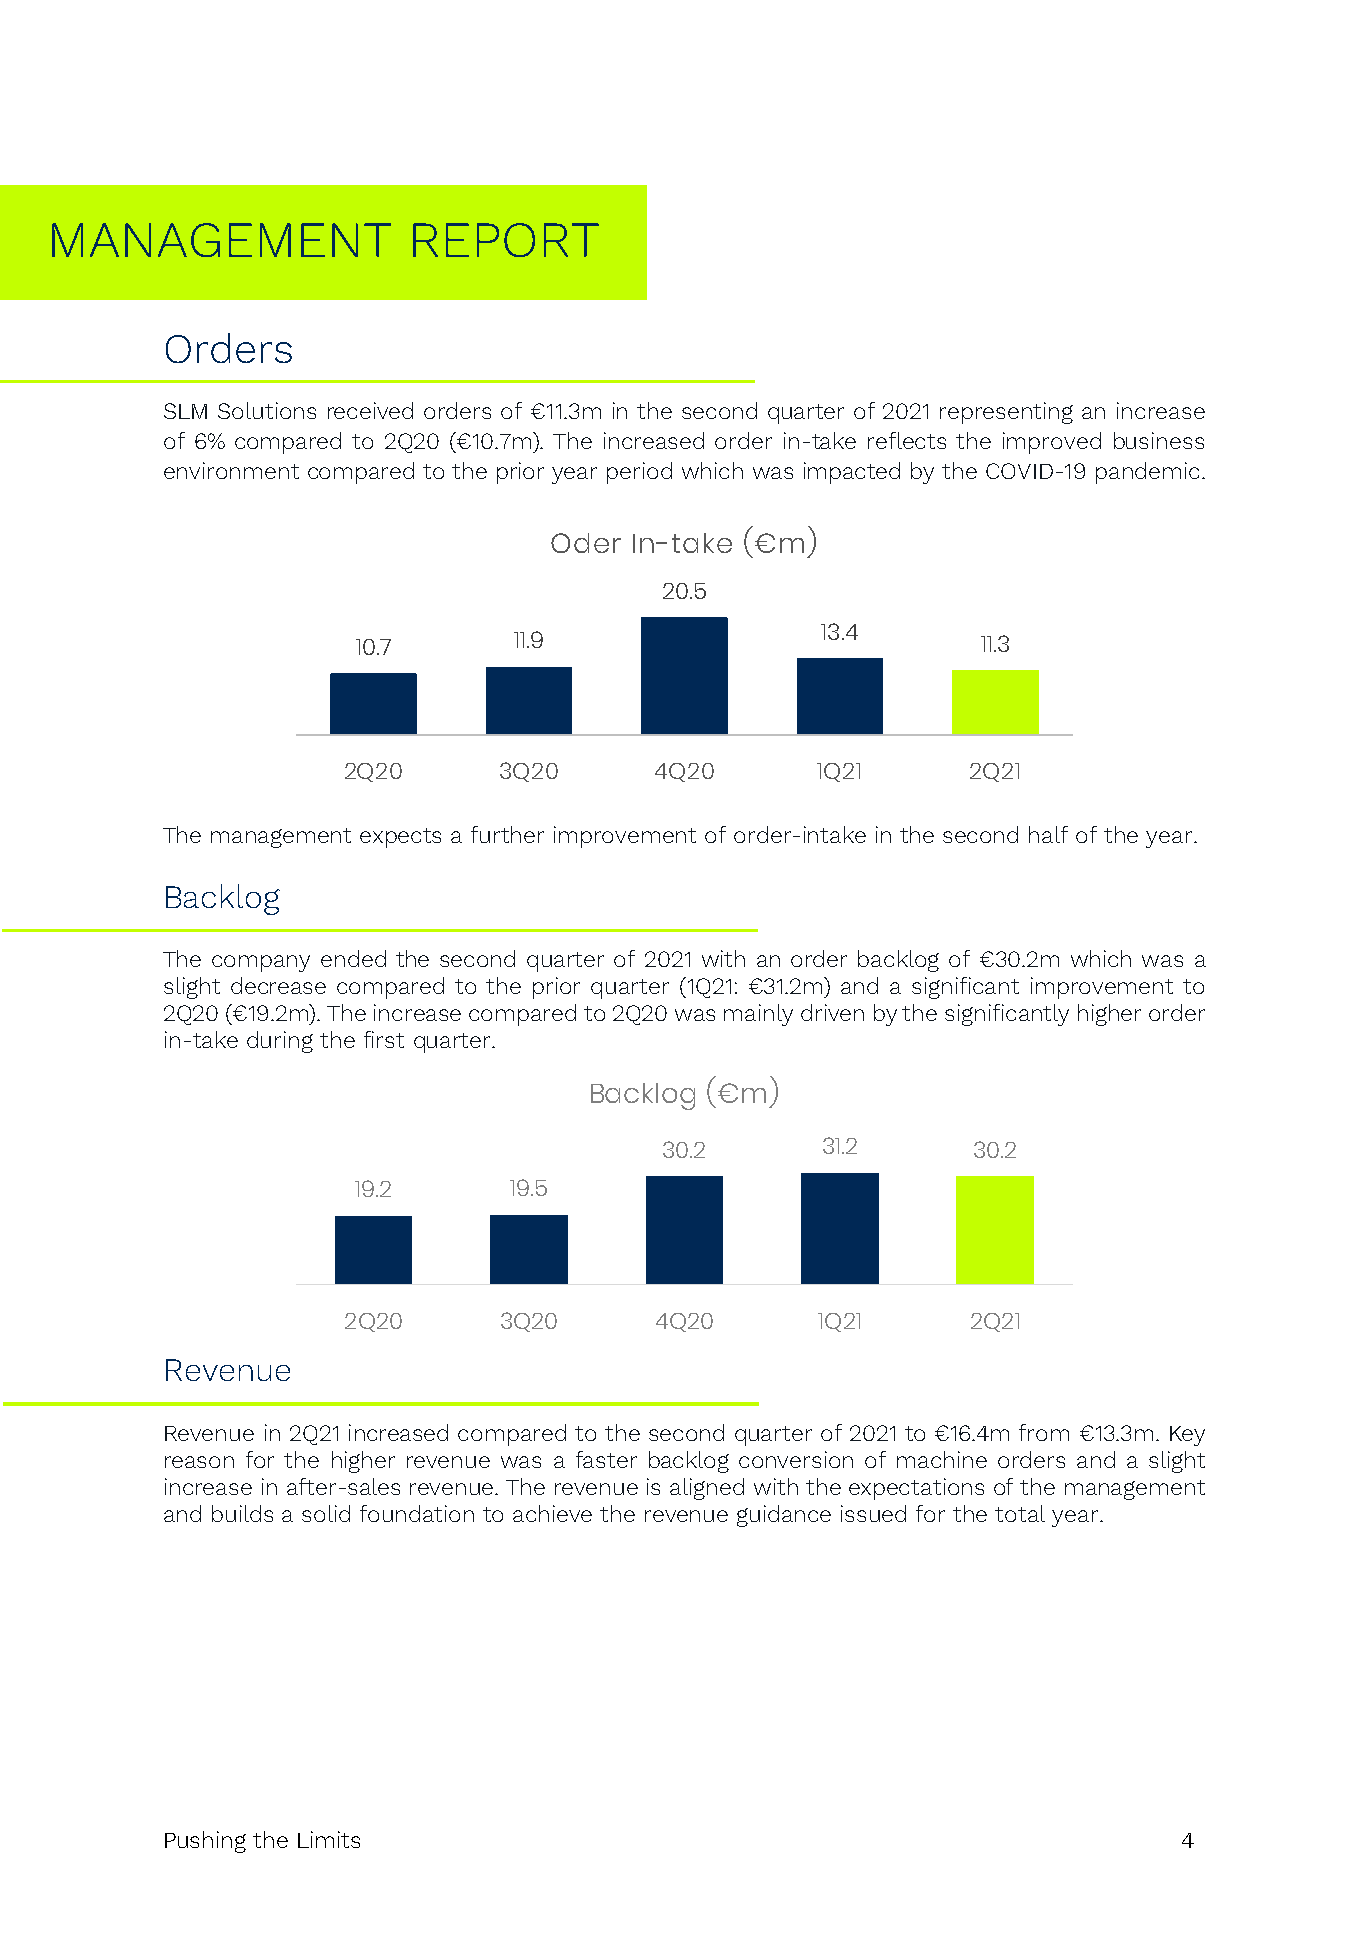 The width and height of the page is (1369, 1936). Describe the element at coordinates (507, 834) in the page. I see `further` at that location.
